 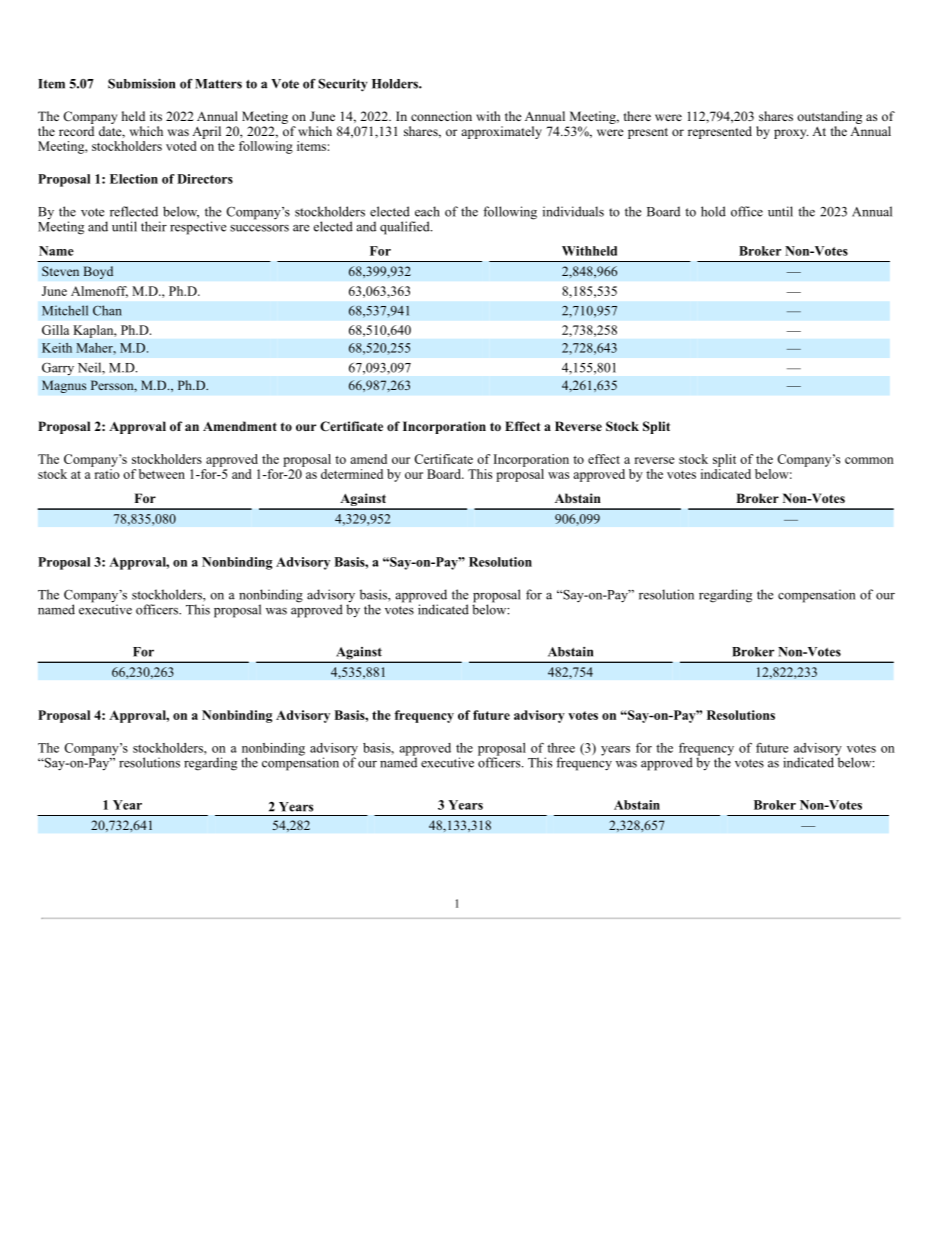 I want to click on Keith, so click(x=57, y=348).
